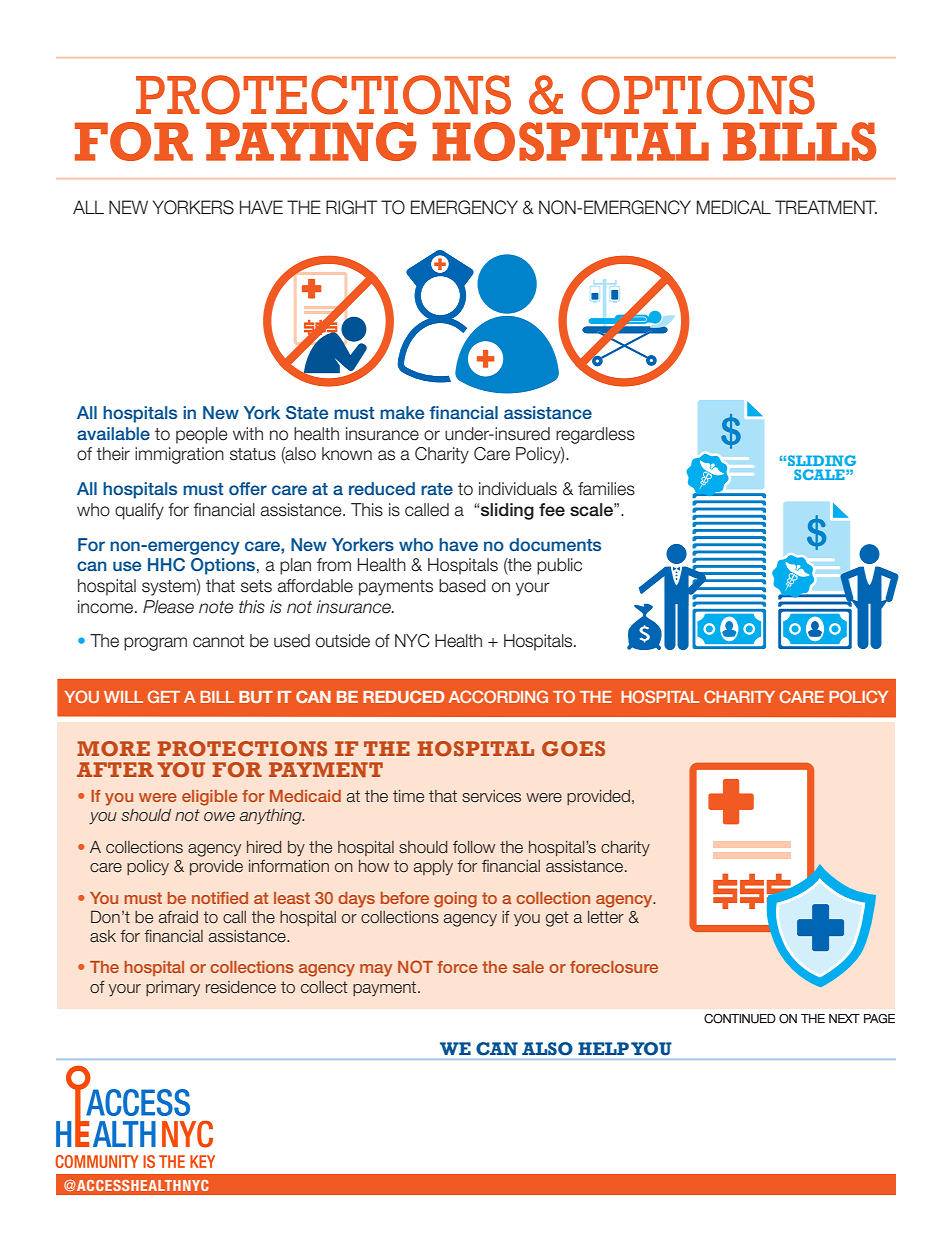 This document has width=952, height=1233. What do you see at coordinates (173, 988) in the document?
I see `primary` at bounding box center [173, 988].
